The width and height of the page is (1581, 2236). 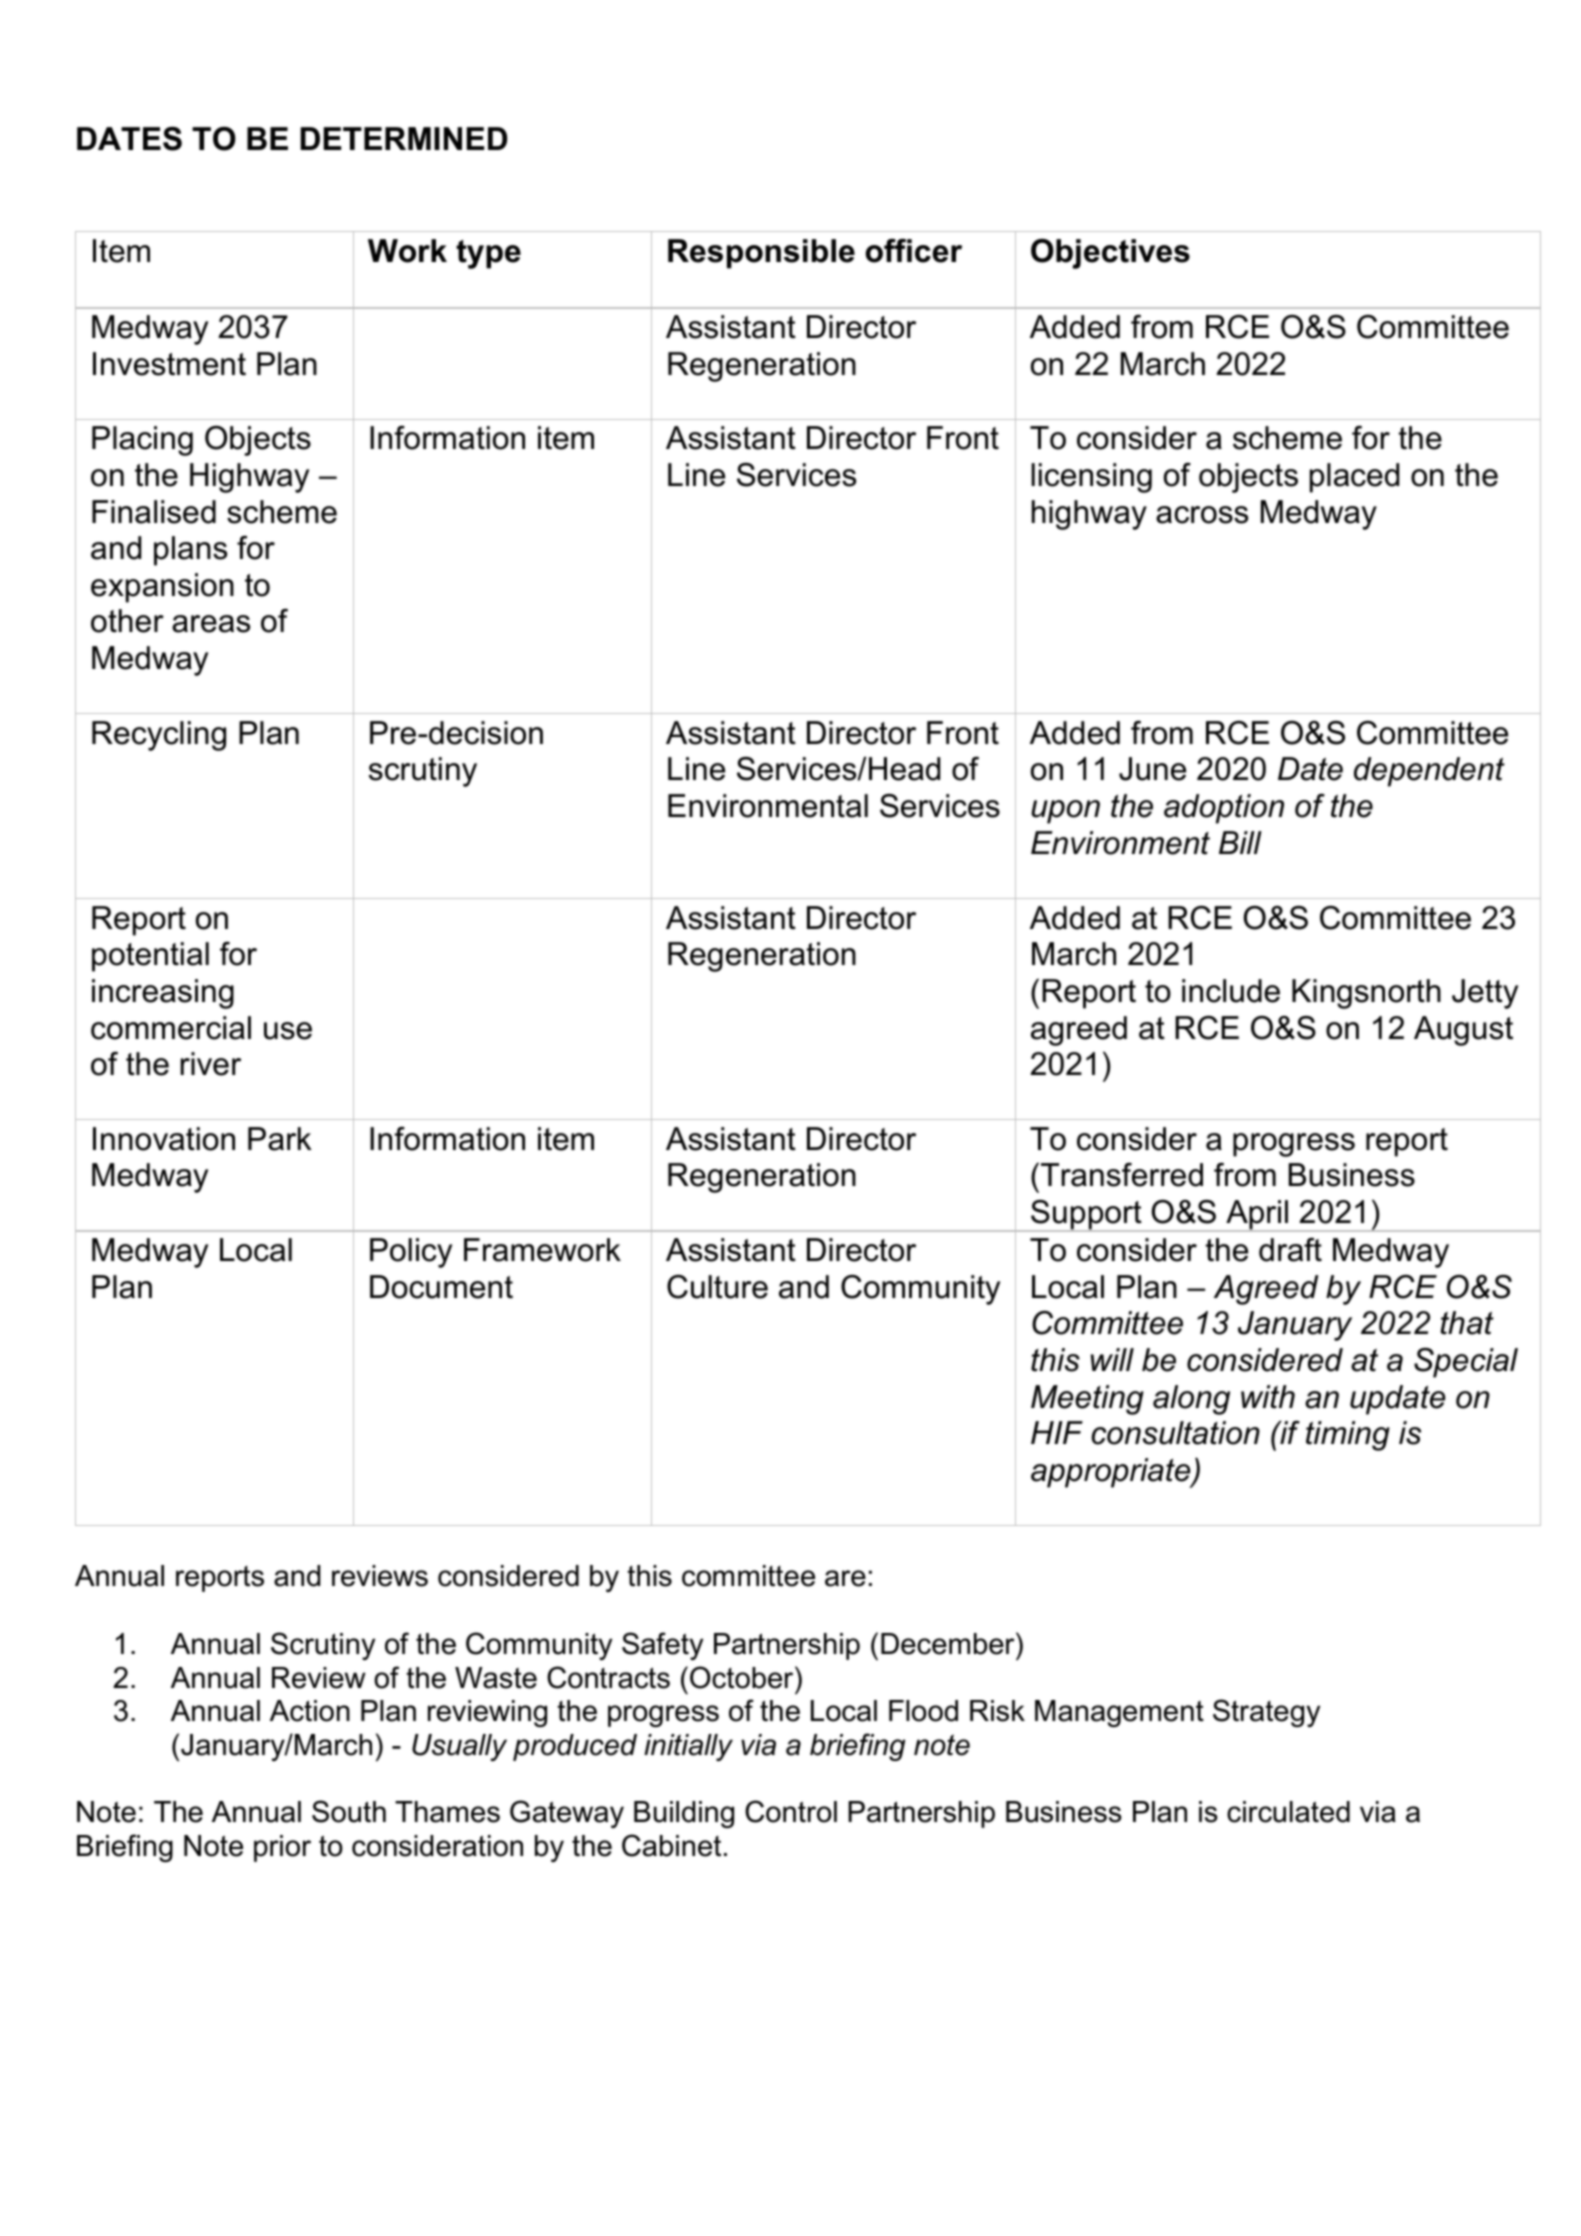 What do you see at coordinates (403, 138) in the page?
I see `DETERMINED` at bounding box center [403, 138].
